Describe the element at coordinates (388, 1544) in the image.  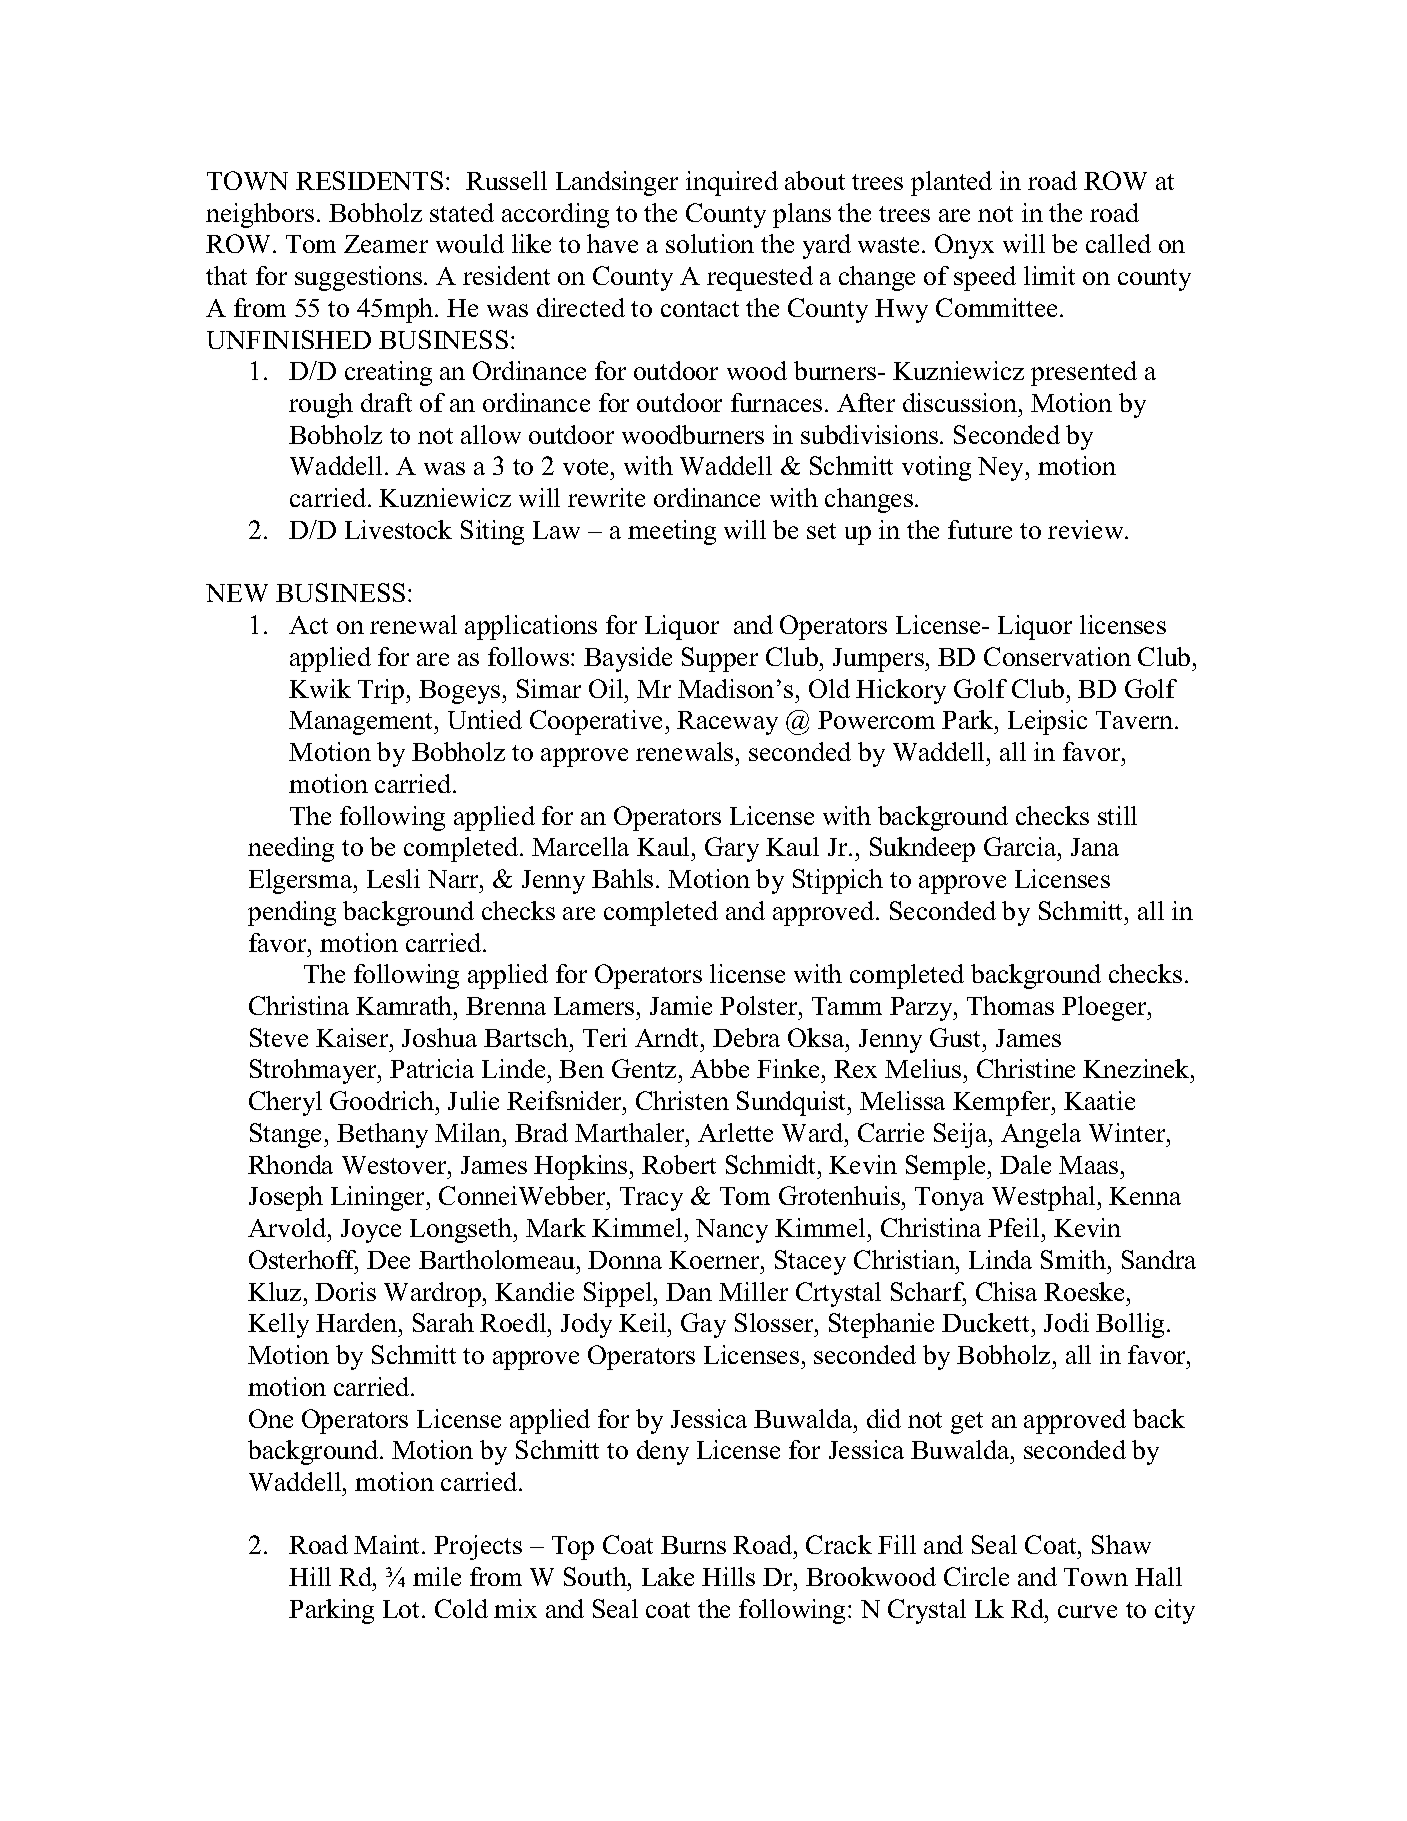
I see `Maint` at that location.
